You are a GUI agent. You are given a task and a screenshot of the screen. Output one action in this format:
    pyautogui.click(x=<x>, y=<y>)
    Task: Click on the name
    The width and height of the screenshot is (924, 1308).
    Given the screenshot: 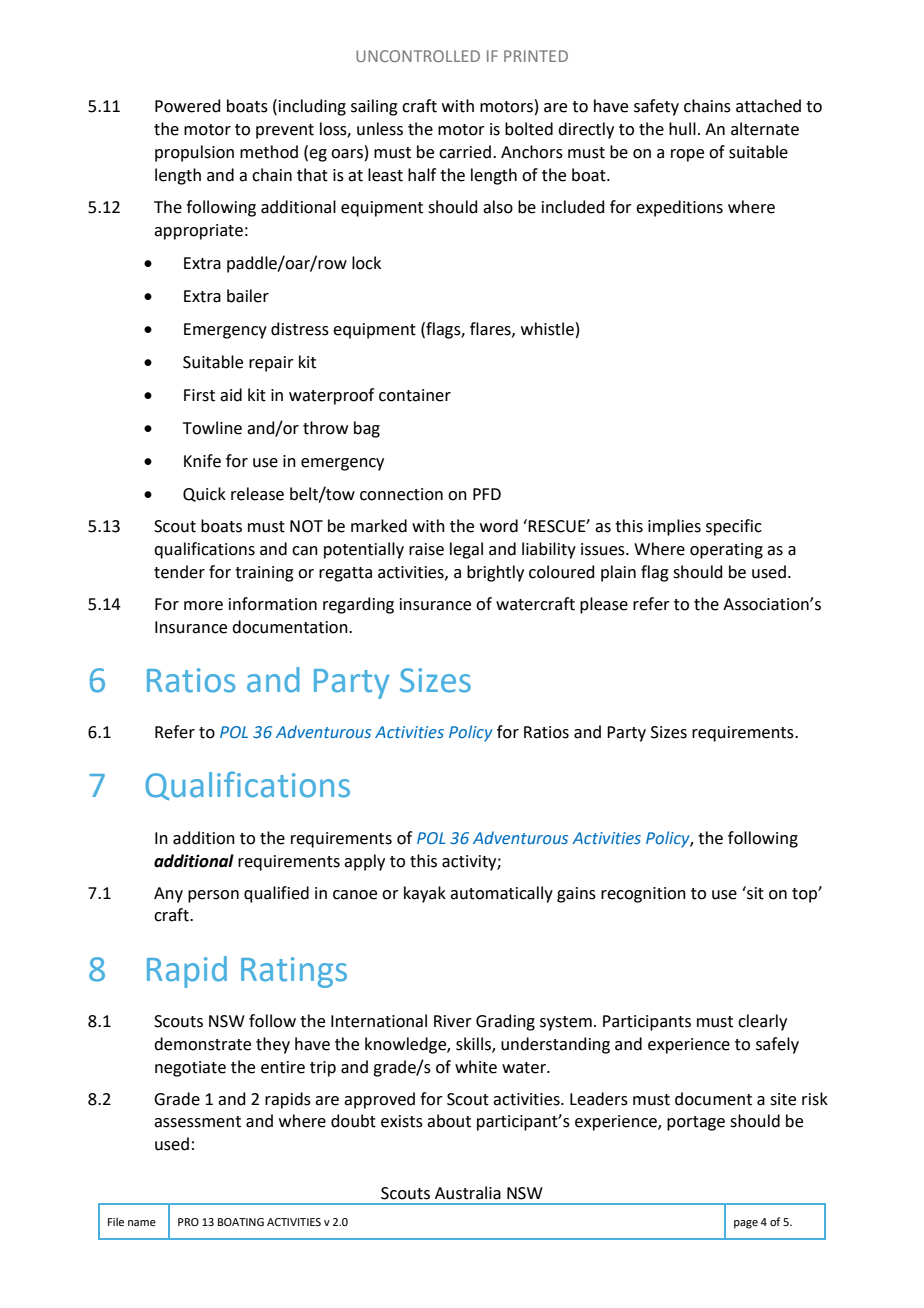 What is the action you would take?
    pyautogui.click(x=142, y=1223)
